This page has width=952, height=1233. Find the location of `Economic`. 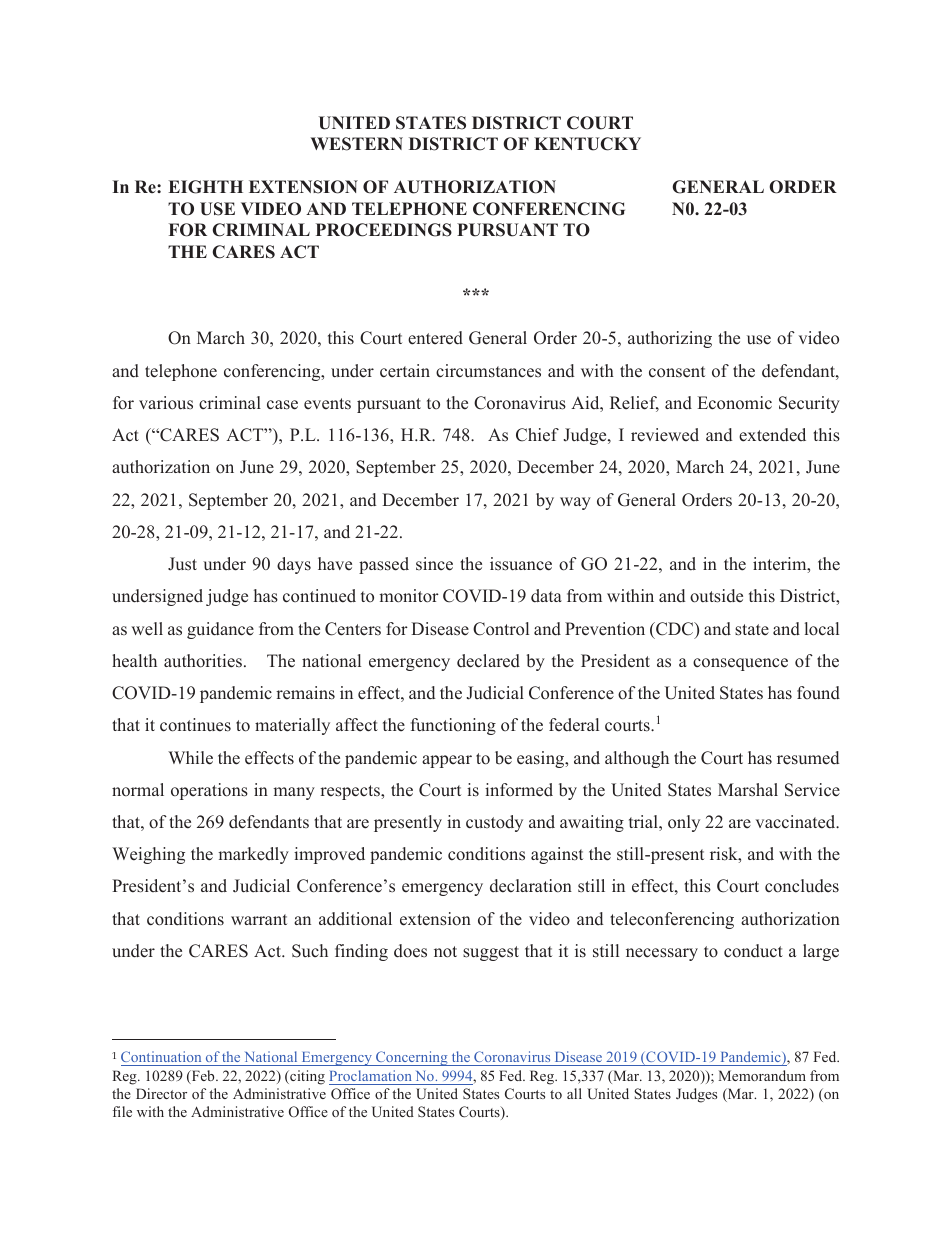

Economic is located at coordinates (735, 403).
